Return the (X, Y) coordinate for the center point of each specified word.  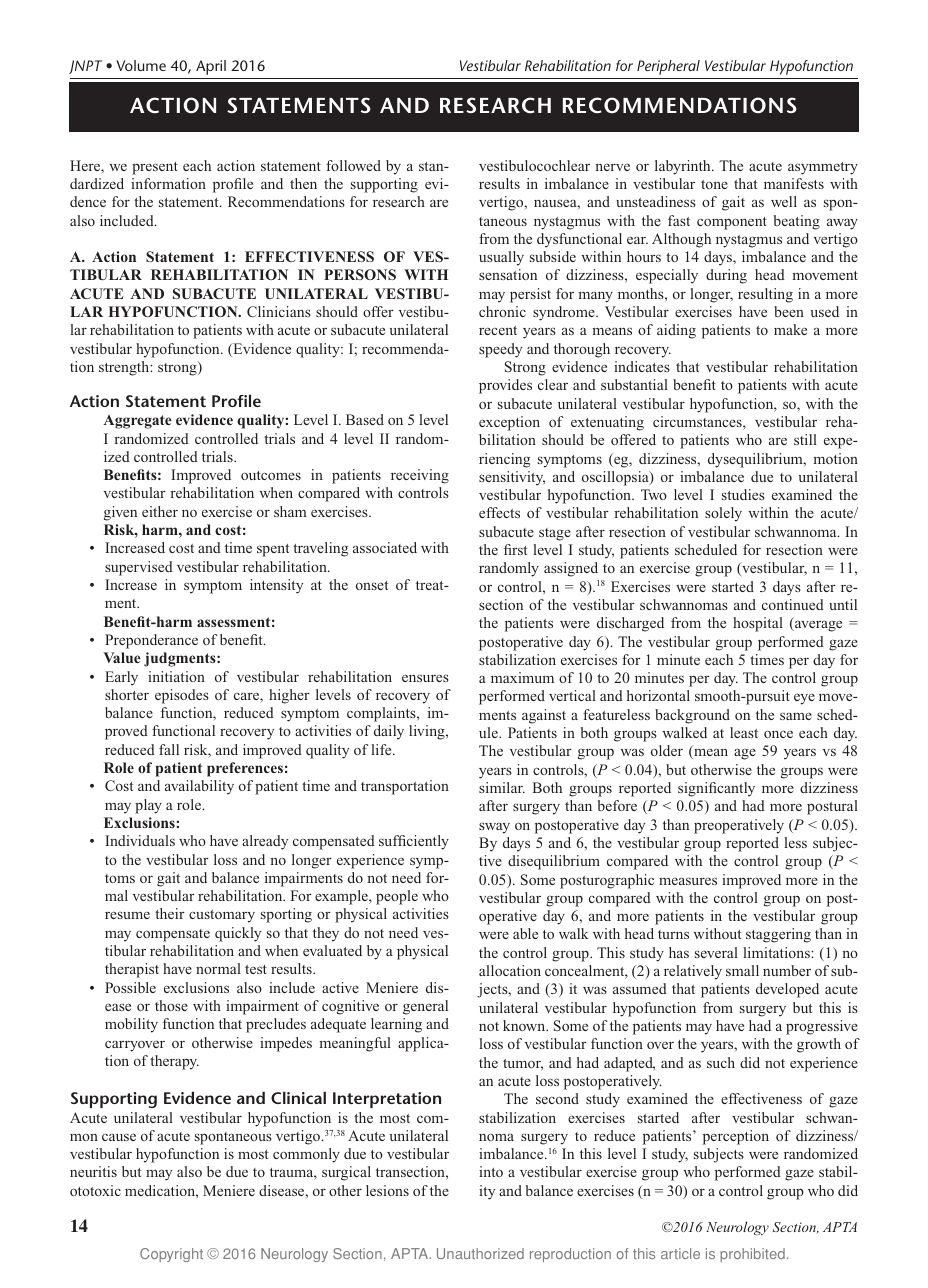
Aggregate (137, 422)
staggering (778, 935)
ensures (425, 678)
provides (505, 386)
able (525, 933)
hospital (758, 624)
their (170, 913)
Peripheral (668, 67)
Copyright (171, 1255)
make (790, 329)
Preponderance (151, 641)
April (211, 67)
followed (353, 165)
